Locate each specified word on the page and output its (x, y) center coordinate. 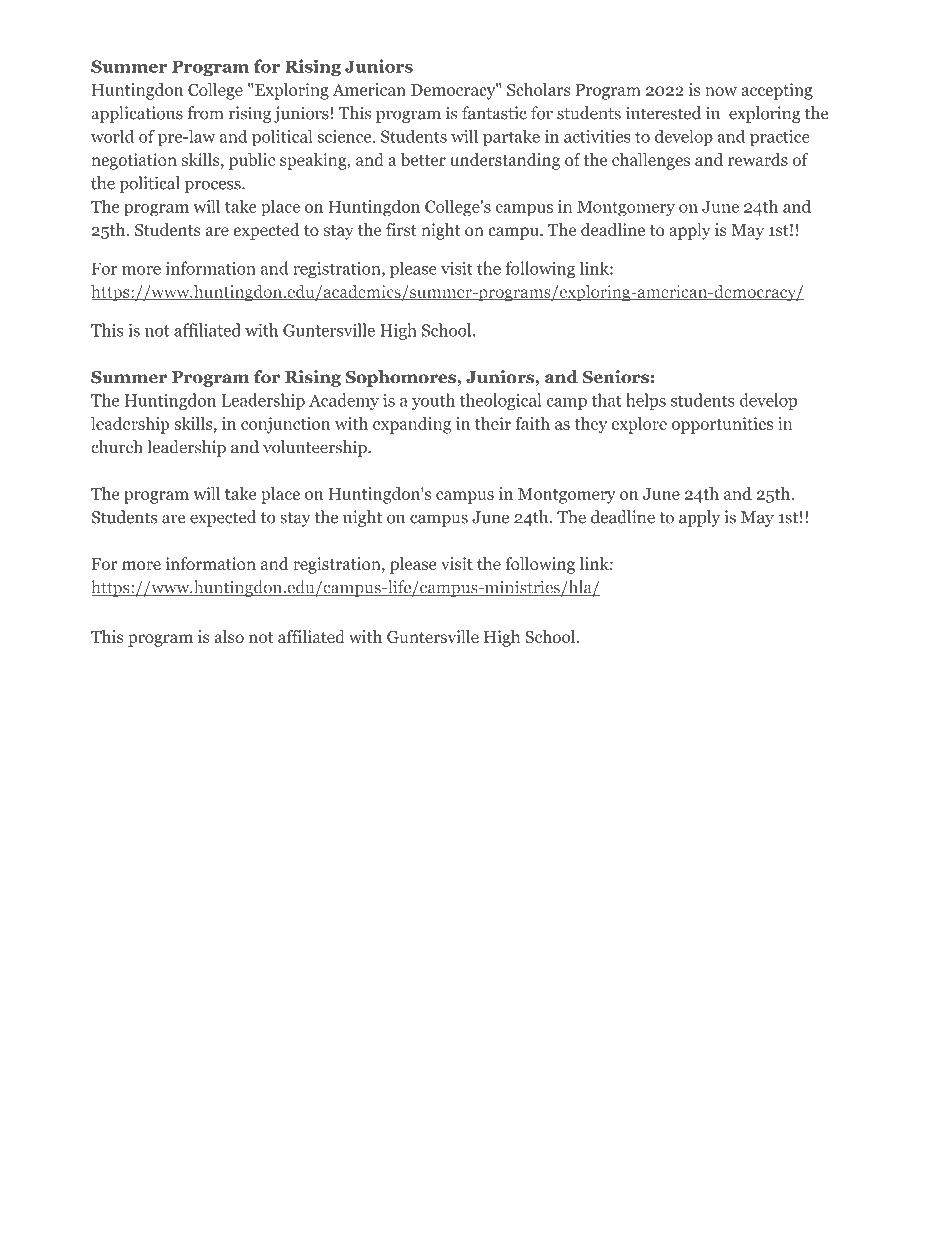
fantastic (494, 113)
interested (663, 113)
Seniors (615, 377)
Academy (344, 401)
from (205, 113)
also (229, 637)
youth (433, 401)
